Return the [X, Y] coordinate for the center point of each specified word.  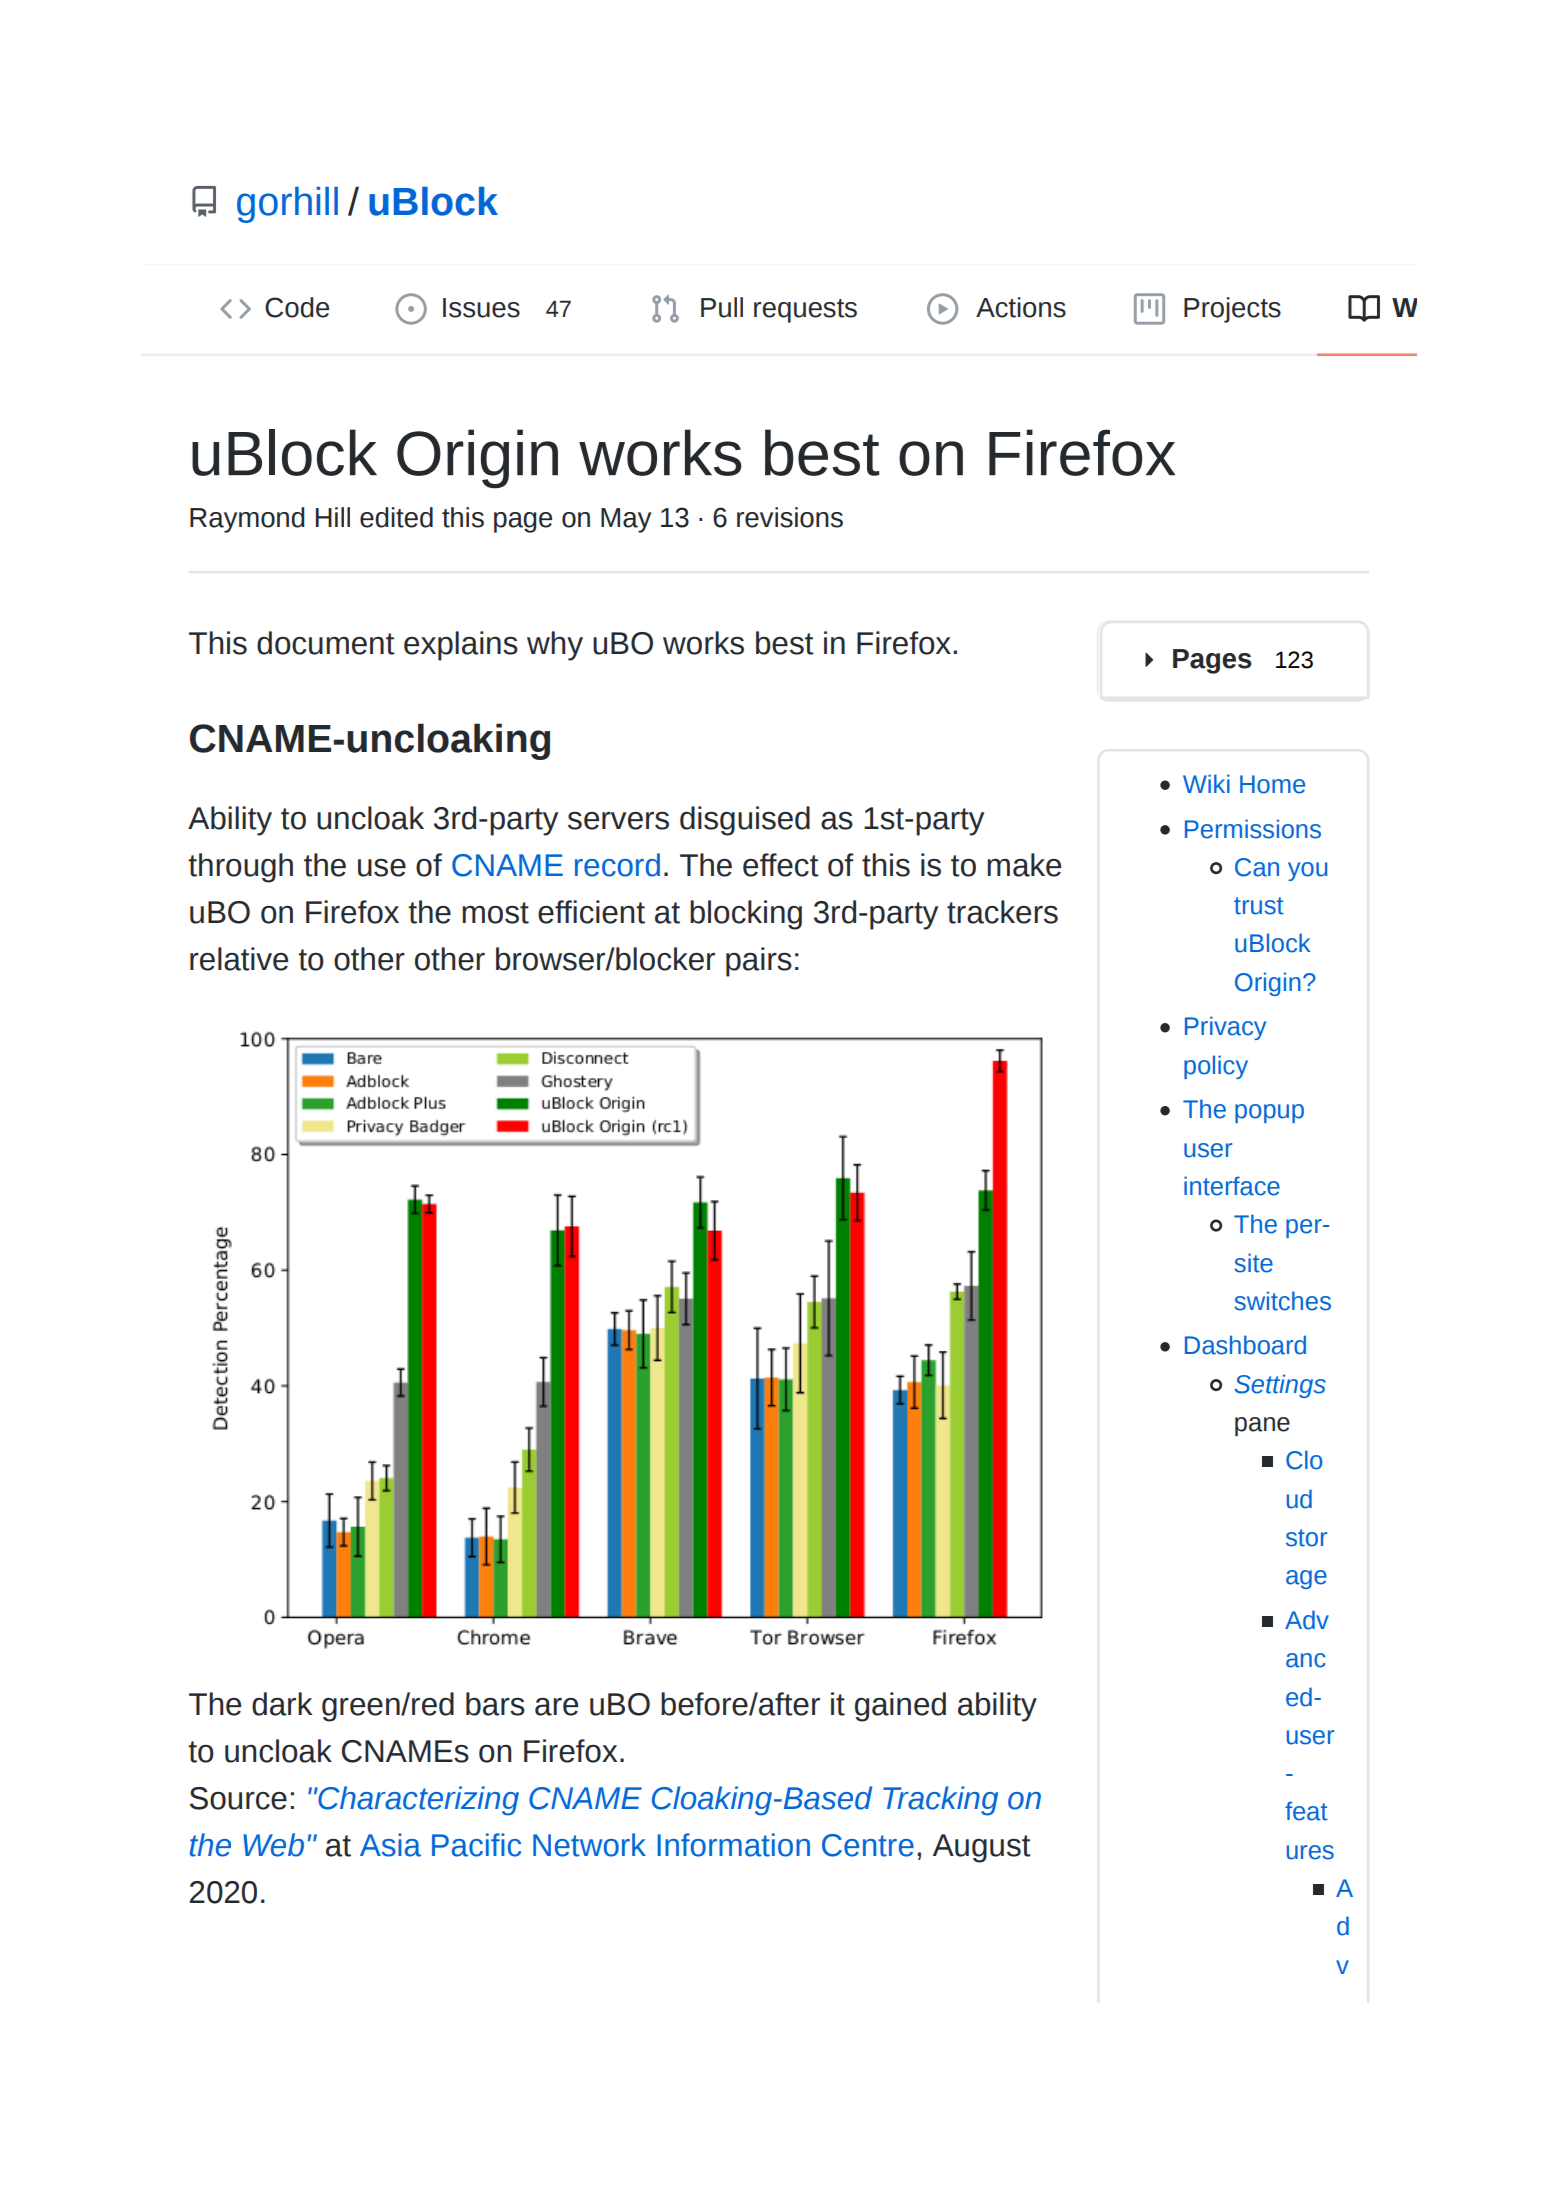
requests [805, 311]
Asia [390, 1845]
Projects [1232, 310]
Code [297, 307]
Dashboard [1245, 1345]
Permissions [1253, 829]
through [240, 868]
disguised [745, 821]
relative [239, 959]
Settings [1280, 1386]
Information [734, 1845]
